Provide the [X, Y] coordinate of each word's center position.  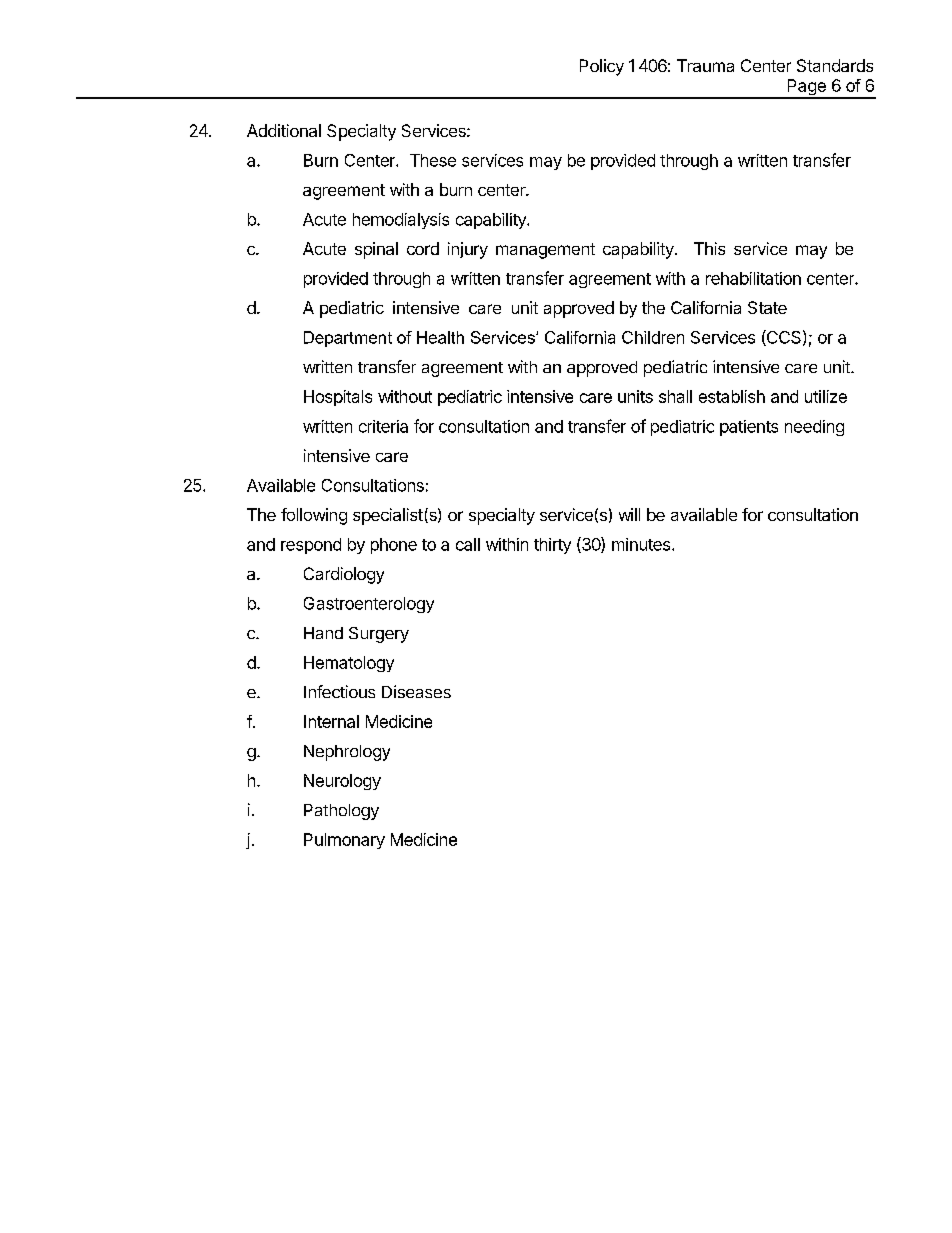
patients [749, 428]
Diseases [416, 691]
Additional [284, 130]
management [545, 251]
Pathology [341, 812]
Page [806, 88]
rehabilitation [753, 278]
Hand [323, 633]
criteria [383, 426]
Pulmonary [344, 841]
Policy [602, 67]
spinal [376, 250]
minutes [642, 544]
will [629, 514]
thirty [552, 546]
